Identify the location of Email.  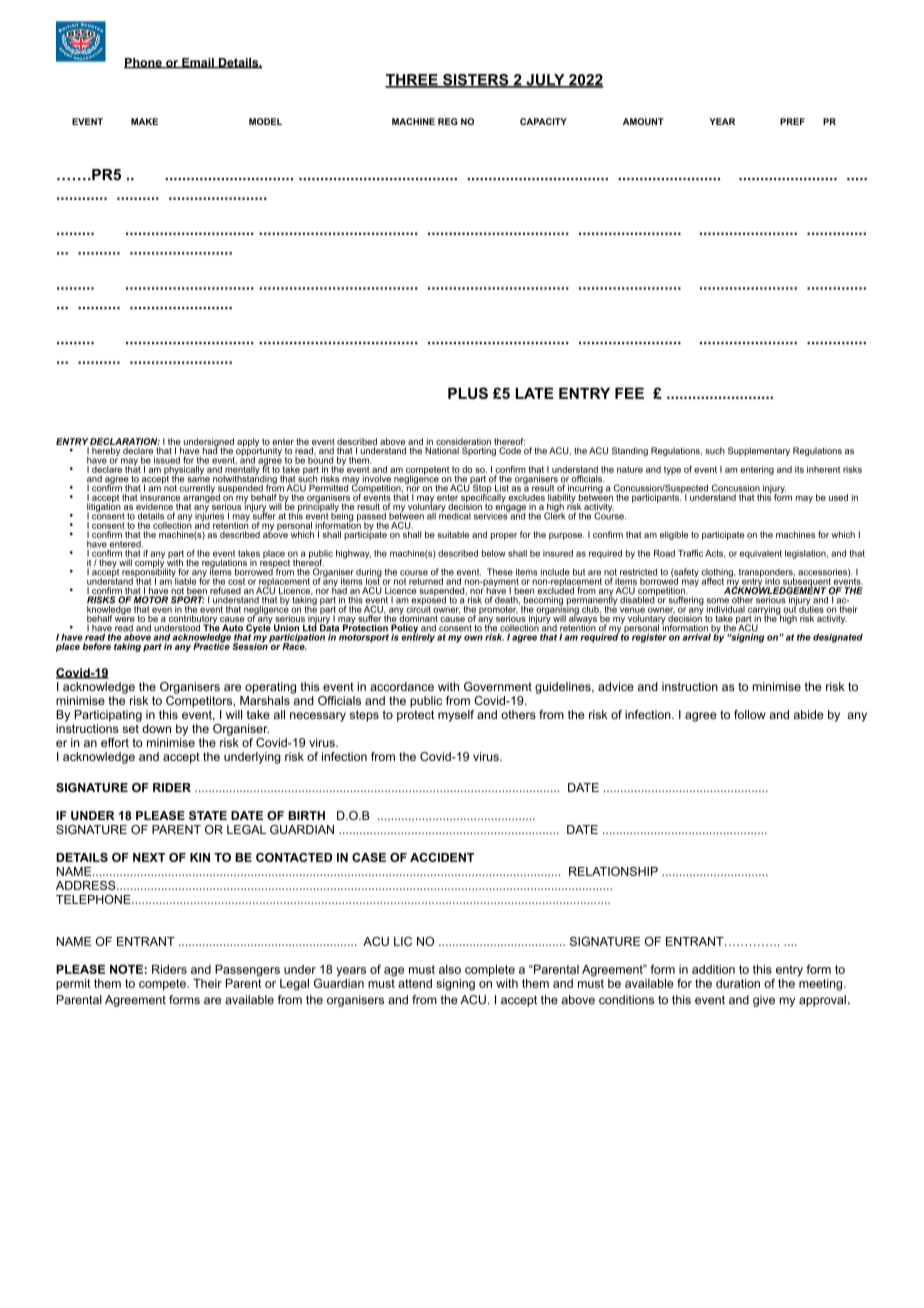
(198, 63).
